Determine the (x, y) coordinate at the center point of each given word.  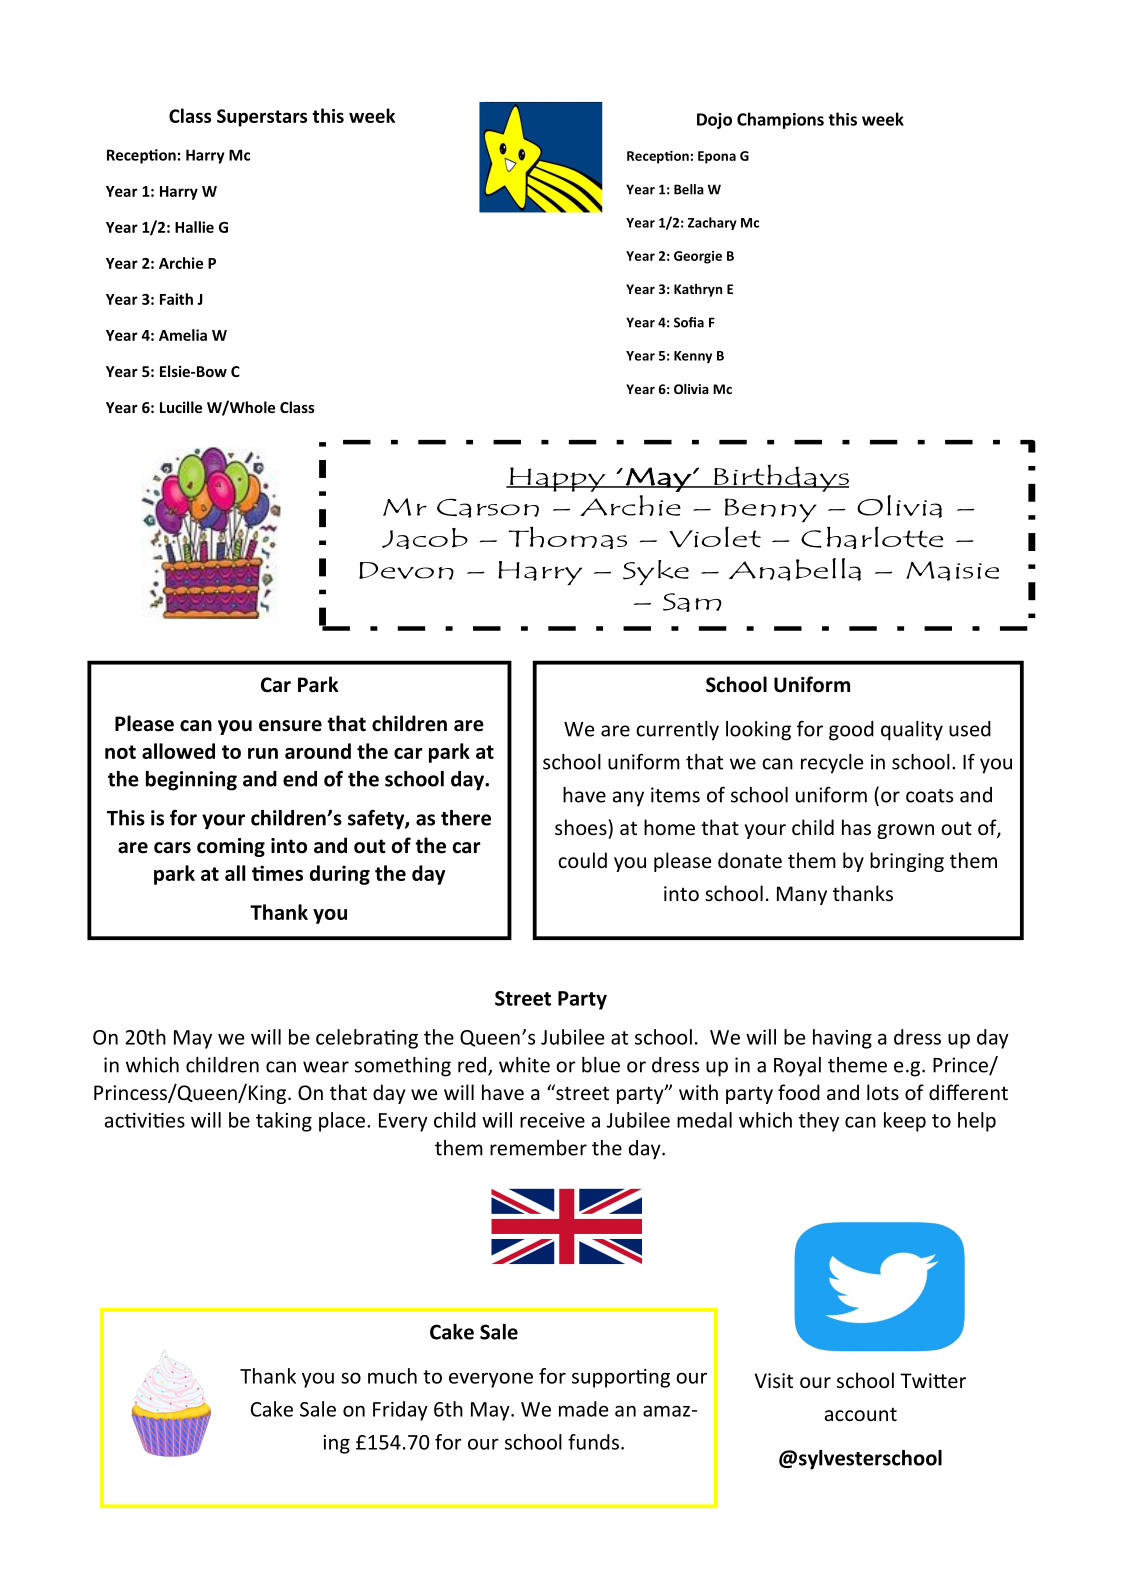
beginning (191, 781)
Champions (780, 120)
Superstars (262, 118)
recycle (832, 764)
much (392, 1376)
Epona (717, 157)
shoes (582, 827)
